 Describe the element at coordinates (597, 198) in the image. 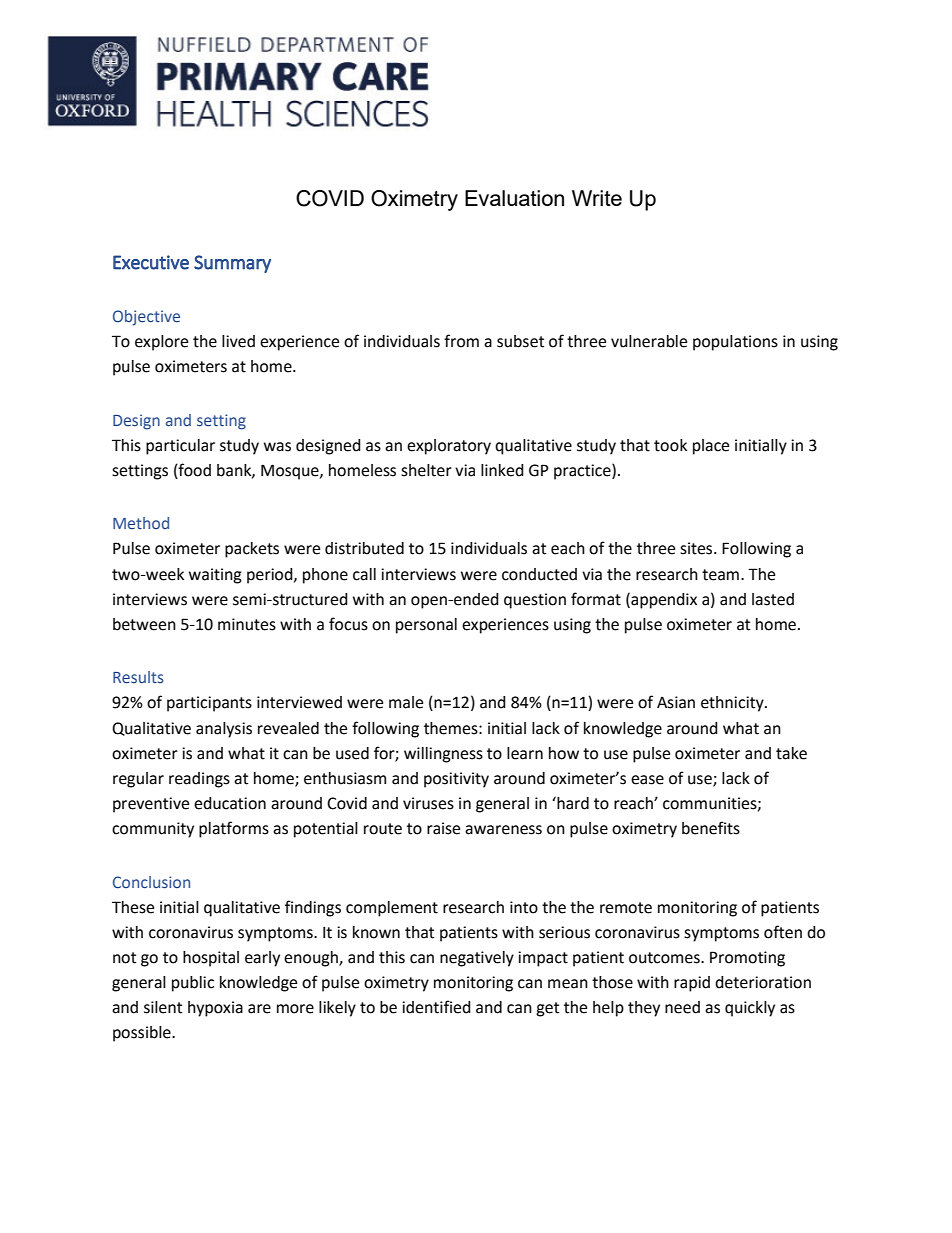

I see `Write` at that location.
